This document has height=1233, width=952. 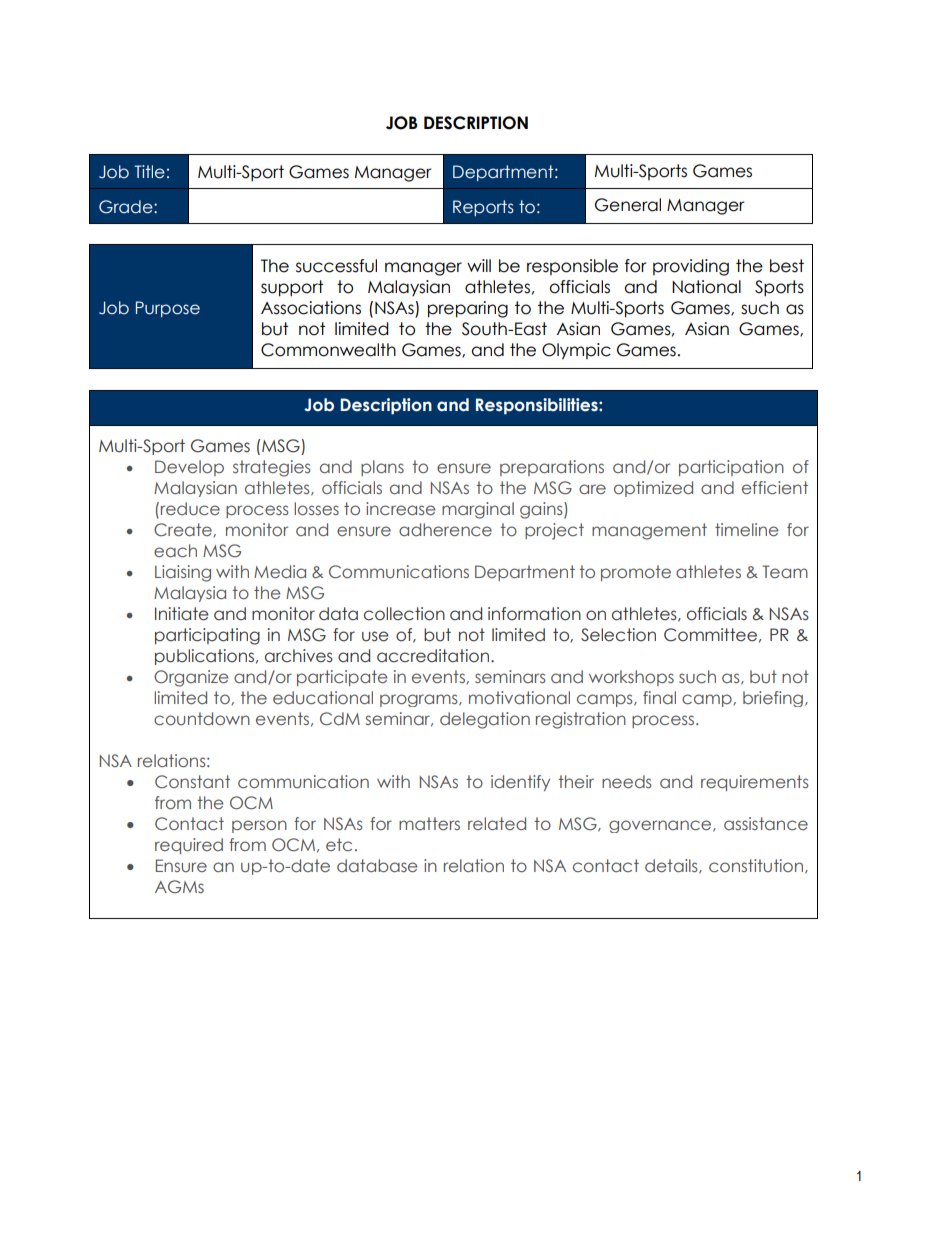 What do you see at coordinates (433, 656) in the document?
I see `accreditation` at bounding box center [433, 656].
